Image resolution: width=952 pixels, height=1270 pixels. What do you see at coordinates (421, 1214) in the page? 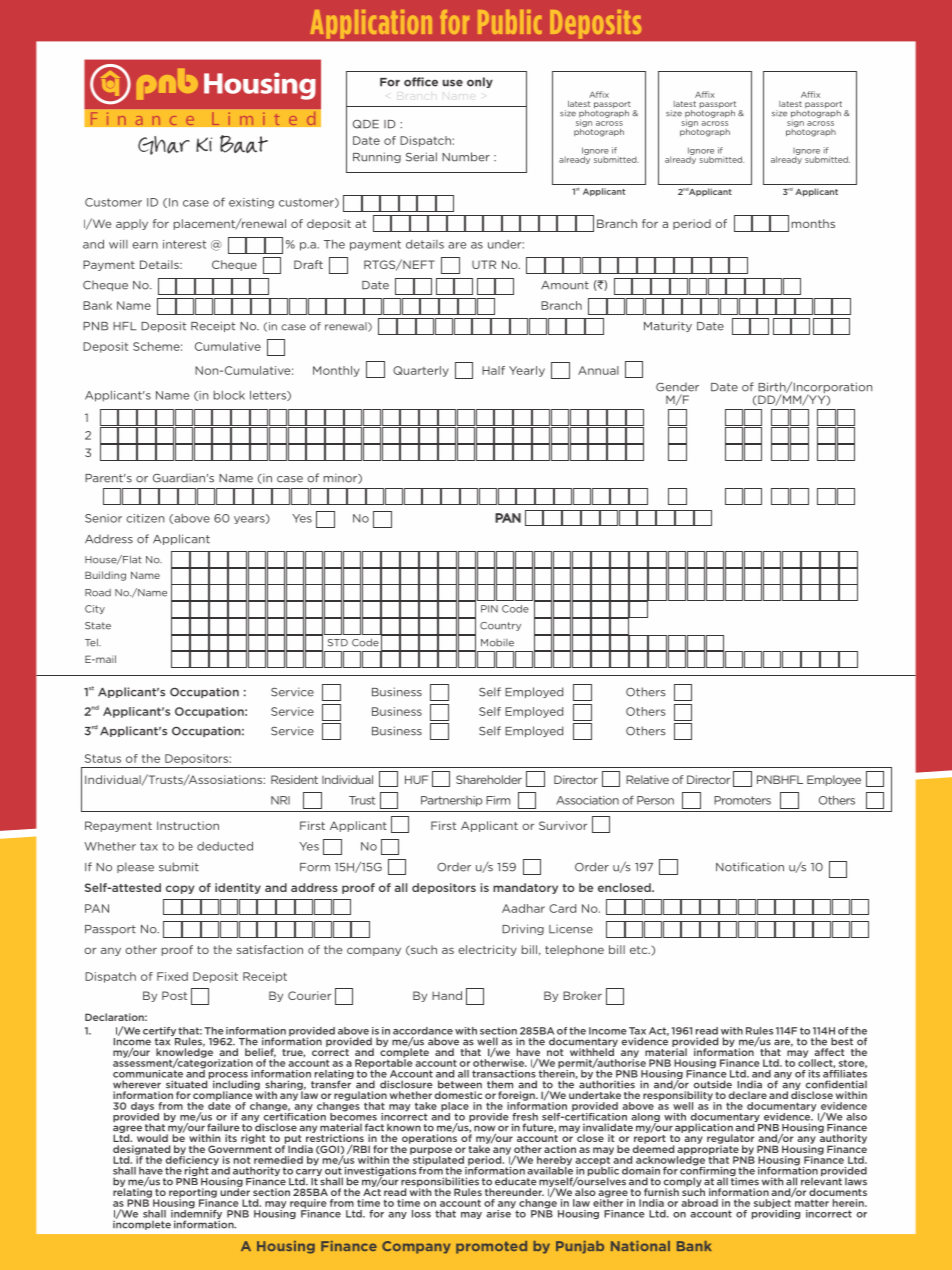
I see `loss` at bounding box center [421, 1214].
